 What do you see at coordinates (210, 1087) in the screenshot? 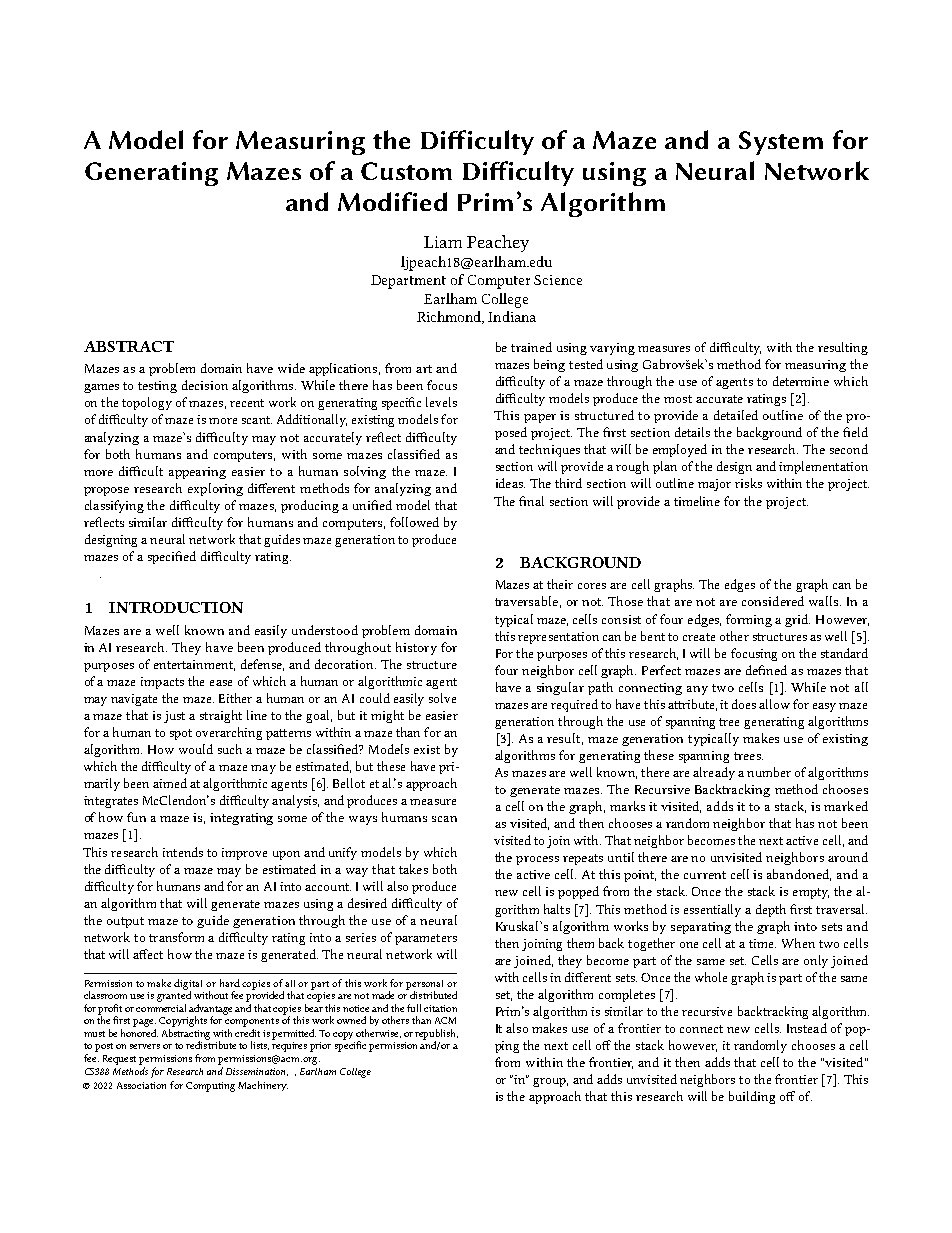
I see `Computing` at bounding box center [210, 1087].
